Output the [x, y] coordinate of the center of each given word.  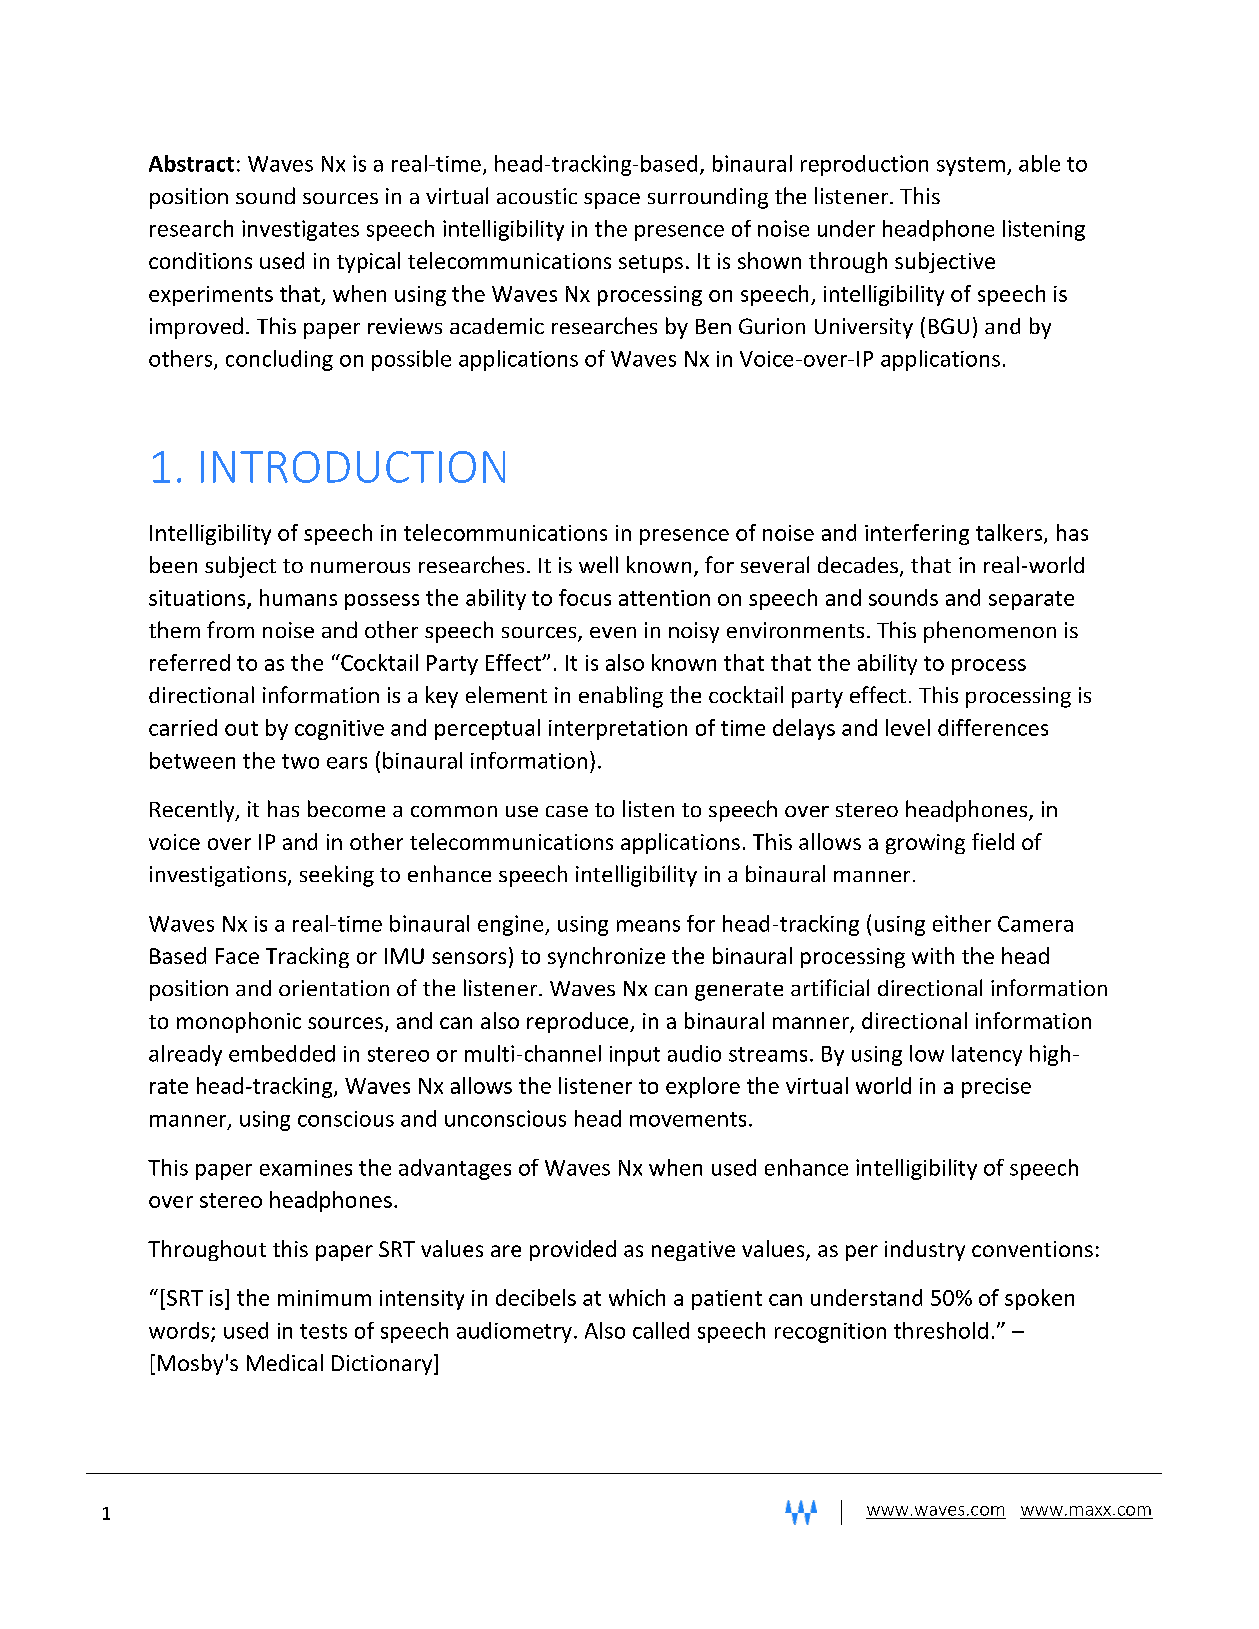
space [612, 201]
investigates [300, 230]
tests [323, 1331]
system [971, 166]
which [637, 1297]
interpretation [618, 730]
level [908, 727]
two [300, 761]
